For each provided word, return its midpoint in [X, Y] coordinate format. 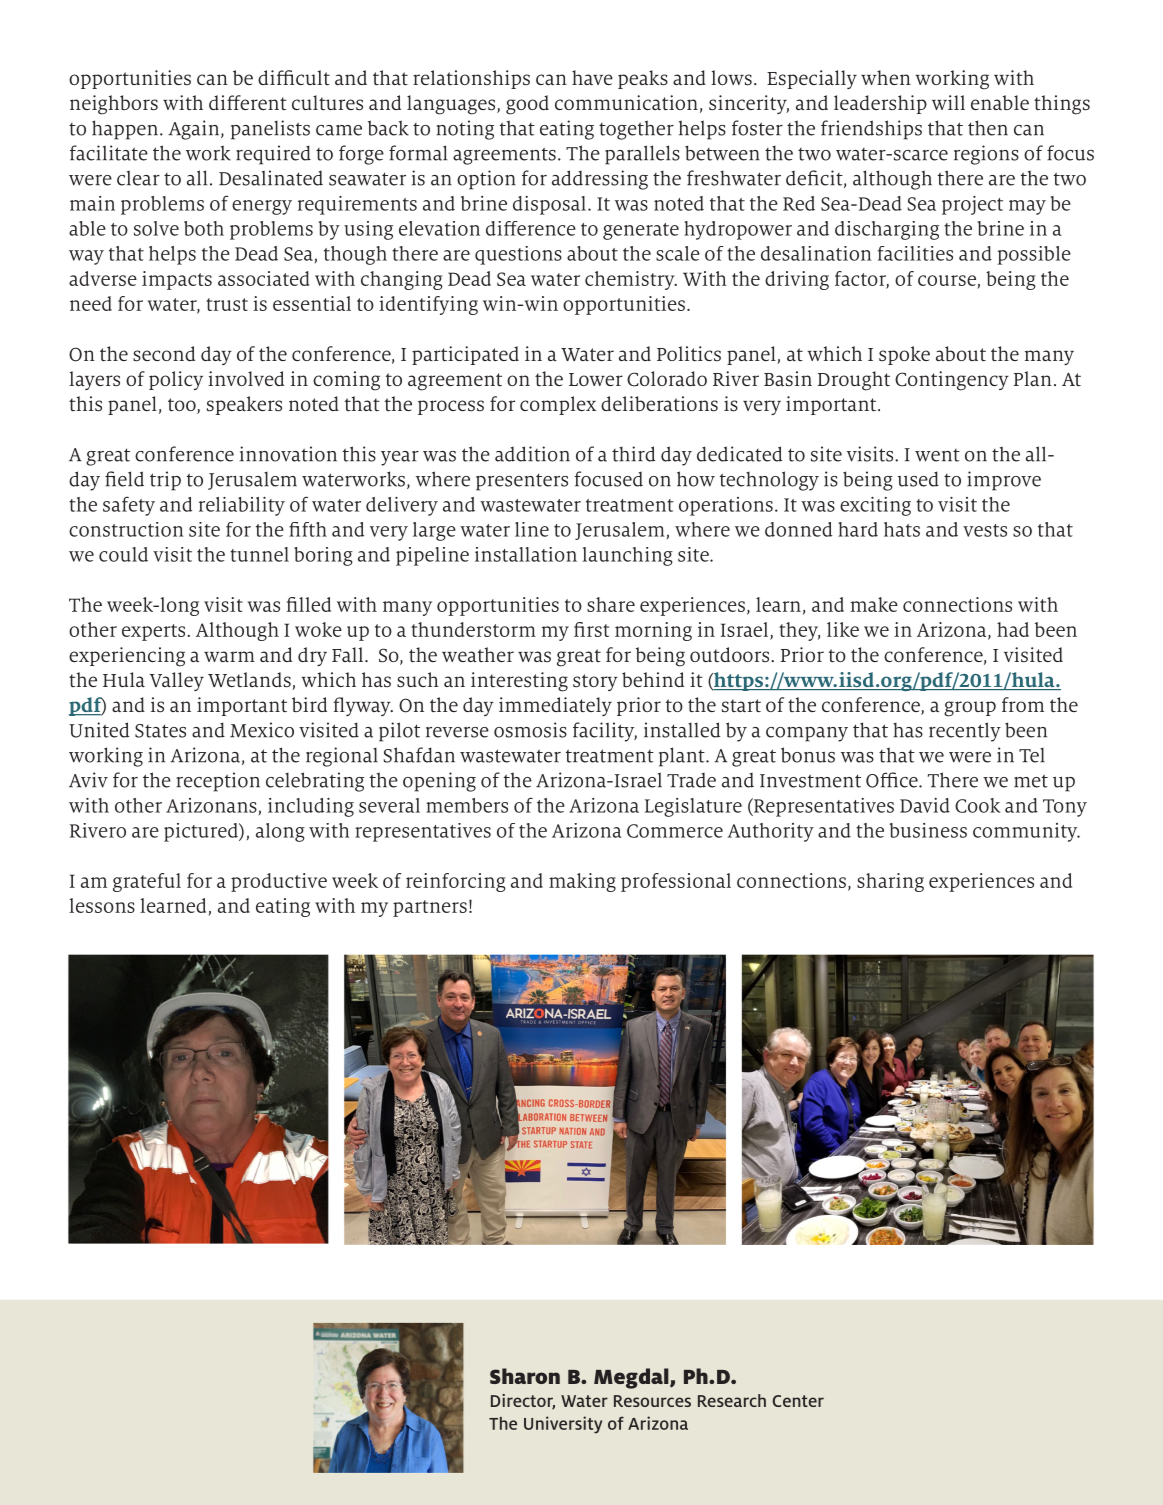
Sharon [525, 1376]
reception [218, 782]
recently [965, 732]
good [527, 105]
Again [195, 130]
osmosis [530, 730]
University [563, 1425]
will [948, 102]
